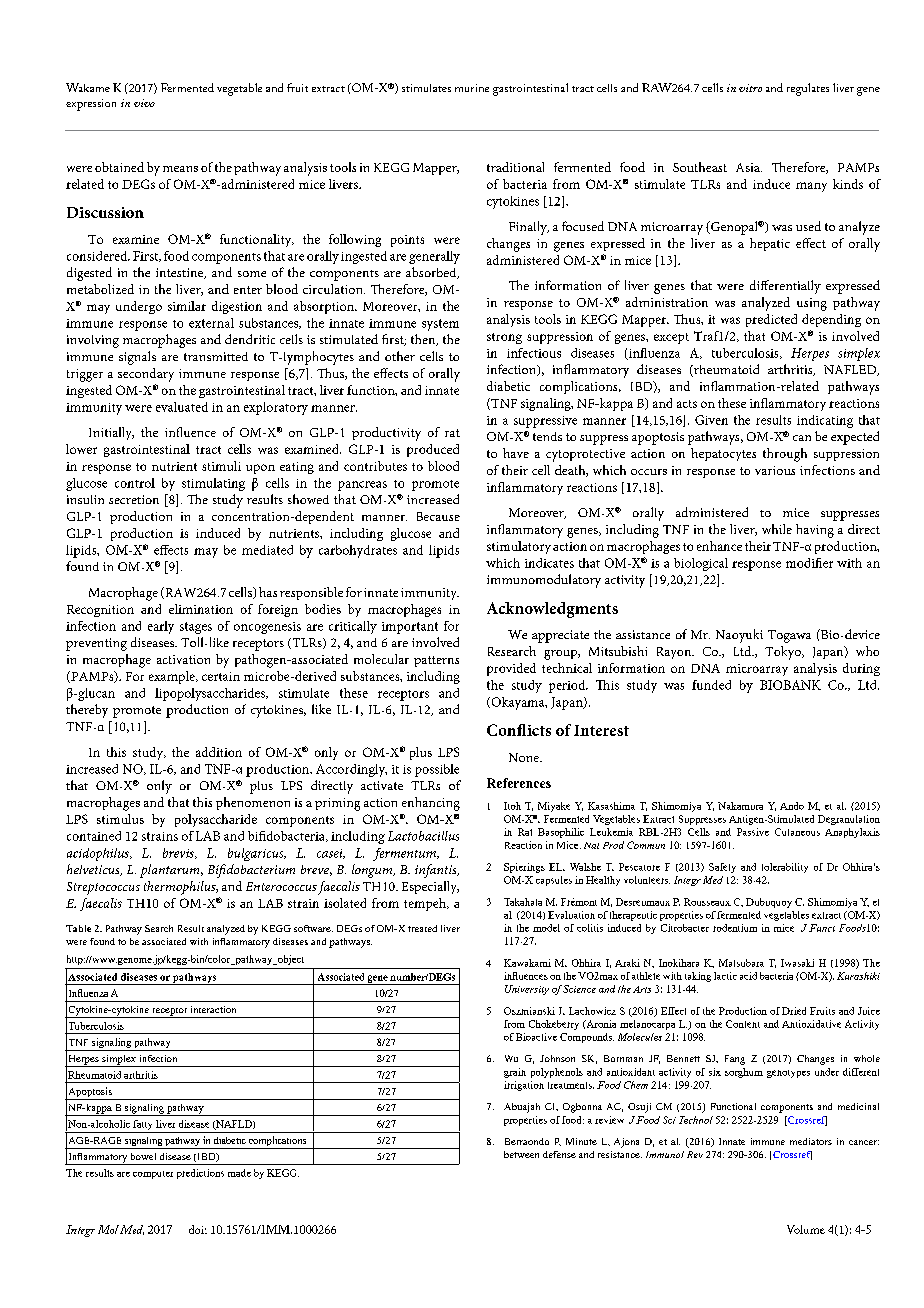  Describe the element at coordinates (153, 1175) in the page. I see `computer` at that location.
